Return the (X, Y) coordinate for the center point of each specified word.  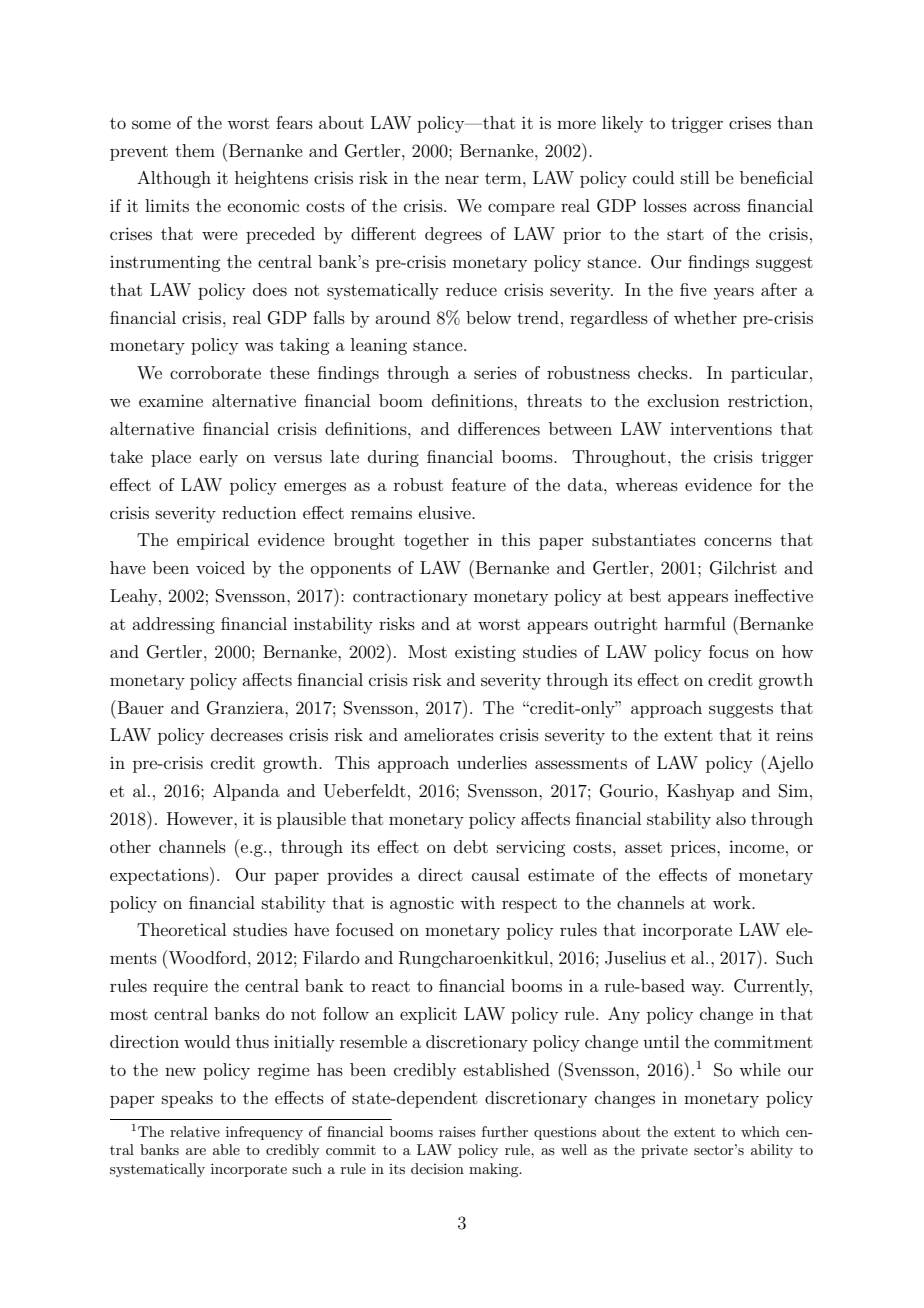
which (760, 1131)
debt (471, 846)
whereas (646, 484)
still (695, 177)
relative (195, 1131)
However (201, 818)
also (731, 818)
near (462, 179)
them (195, 150)
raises (457, 1131)
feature (479, 484)
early (219, 458)
